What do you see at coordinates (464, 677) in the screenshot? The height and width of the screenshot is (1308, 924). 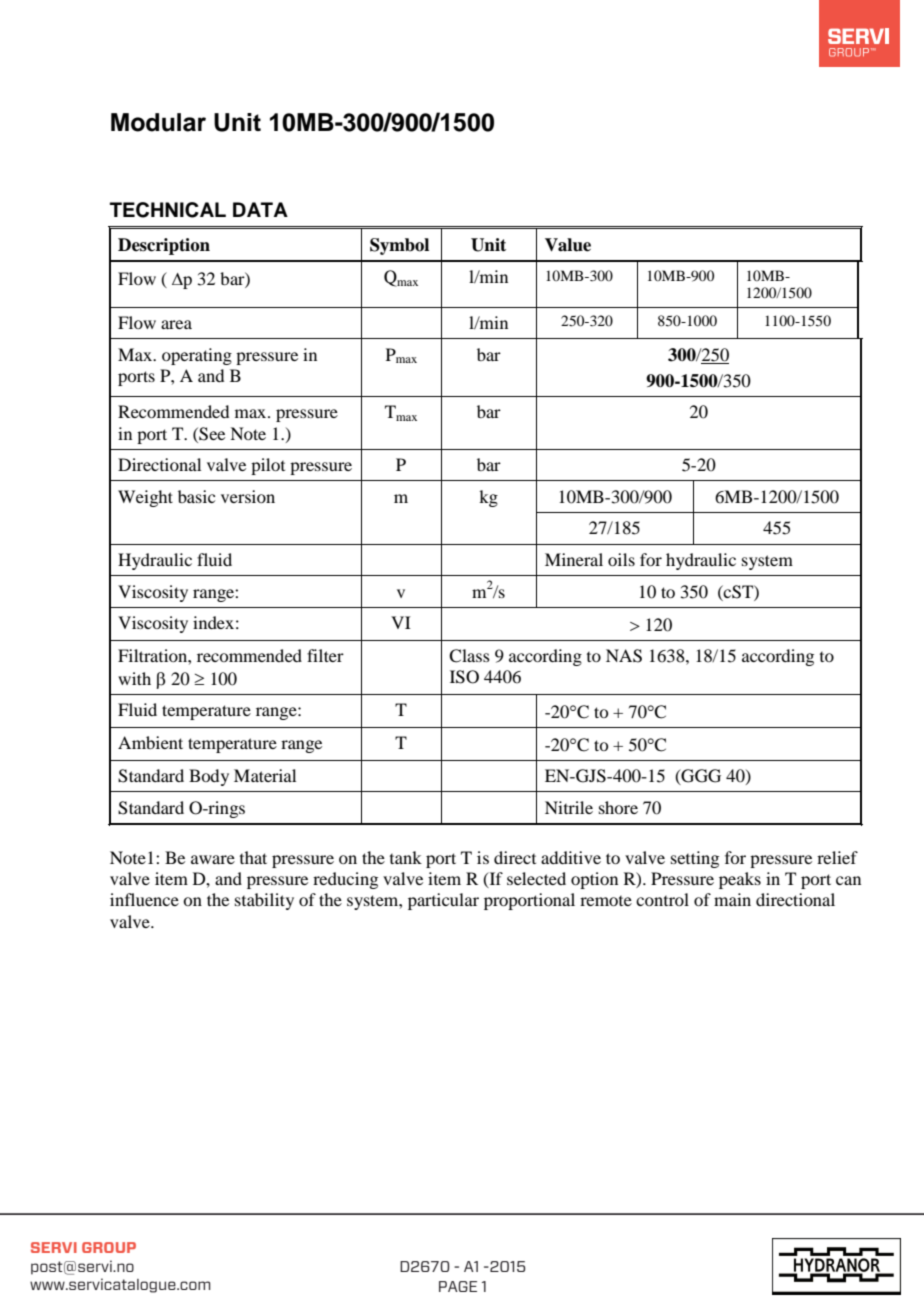 I see `ISO` at bounding box center [464, 677].
